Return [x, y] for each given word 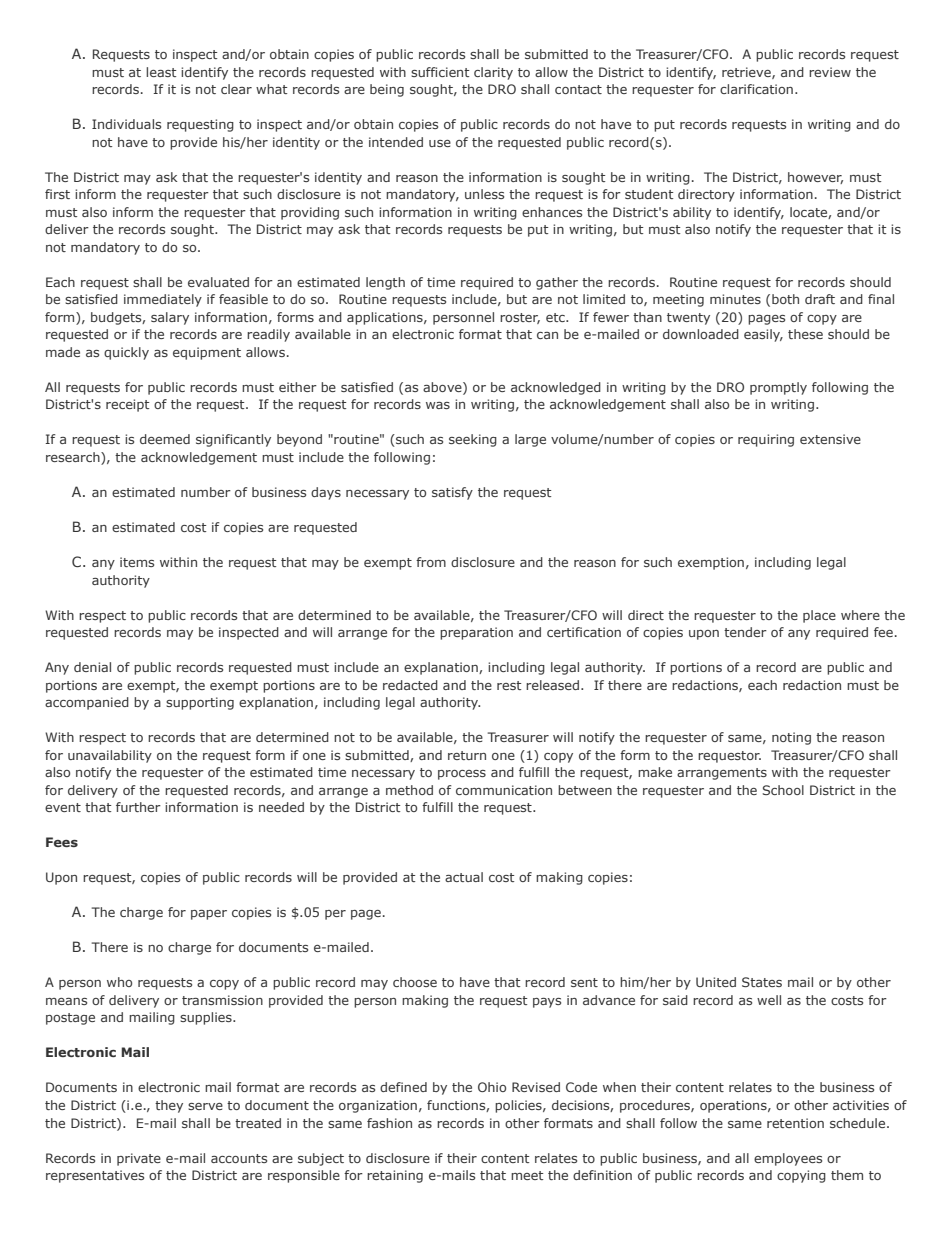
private [139, 1159]
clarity [493, 73]
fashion [389, 1123]
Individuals [126, 124]
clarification [756, 89]
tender [745, 632]
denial [92, 667]
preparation [476, 633]
